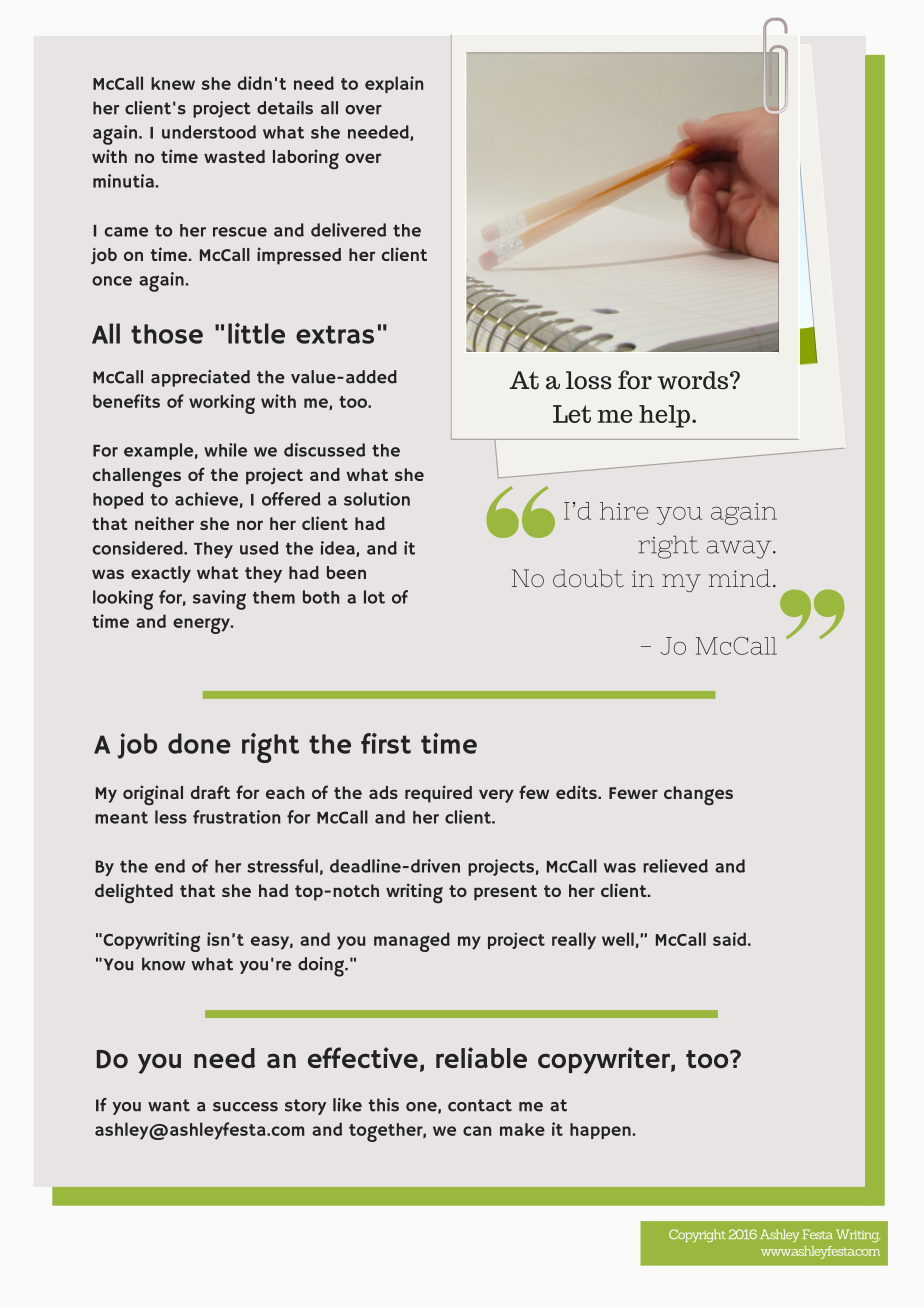  I want to click on required, so click(438, 794).
